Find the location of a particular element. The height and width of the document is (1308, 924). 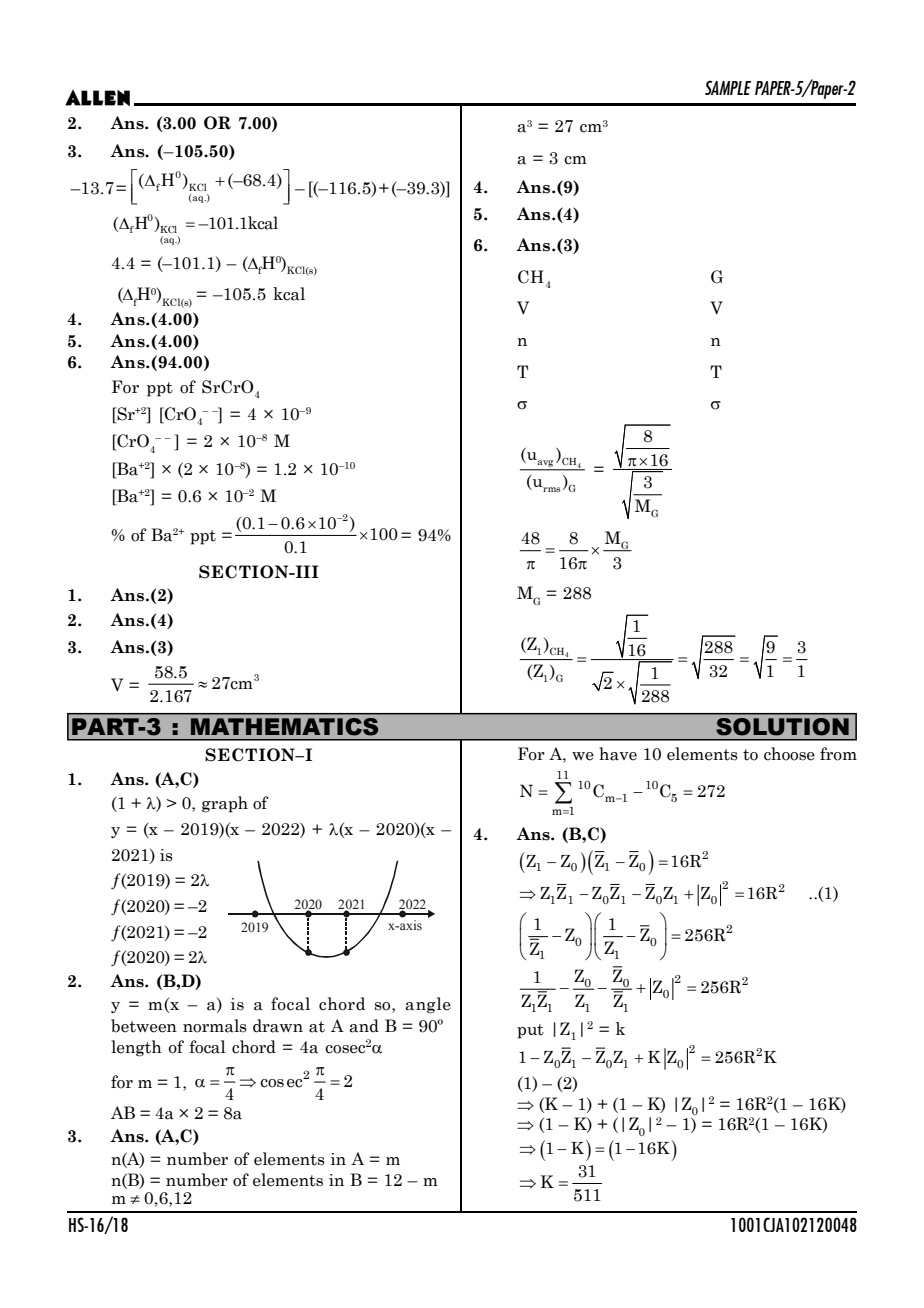

normals is located at coordinates (215, 1026).
